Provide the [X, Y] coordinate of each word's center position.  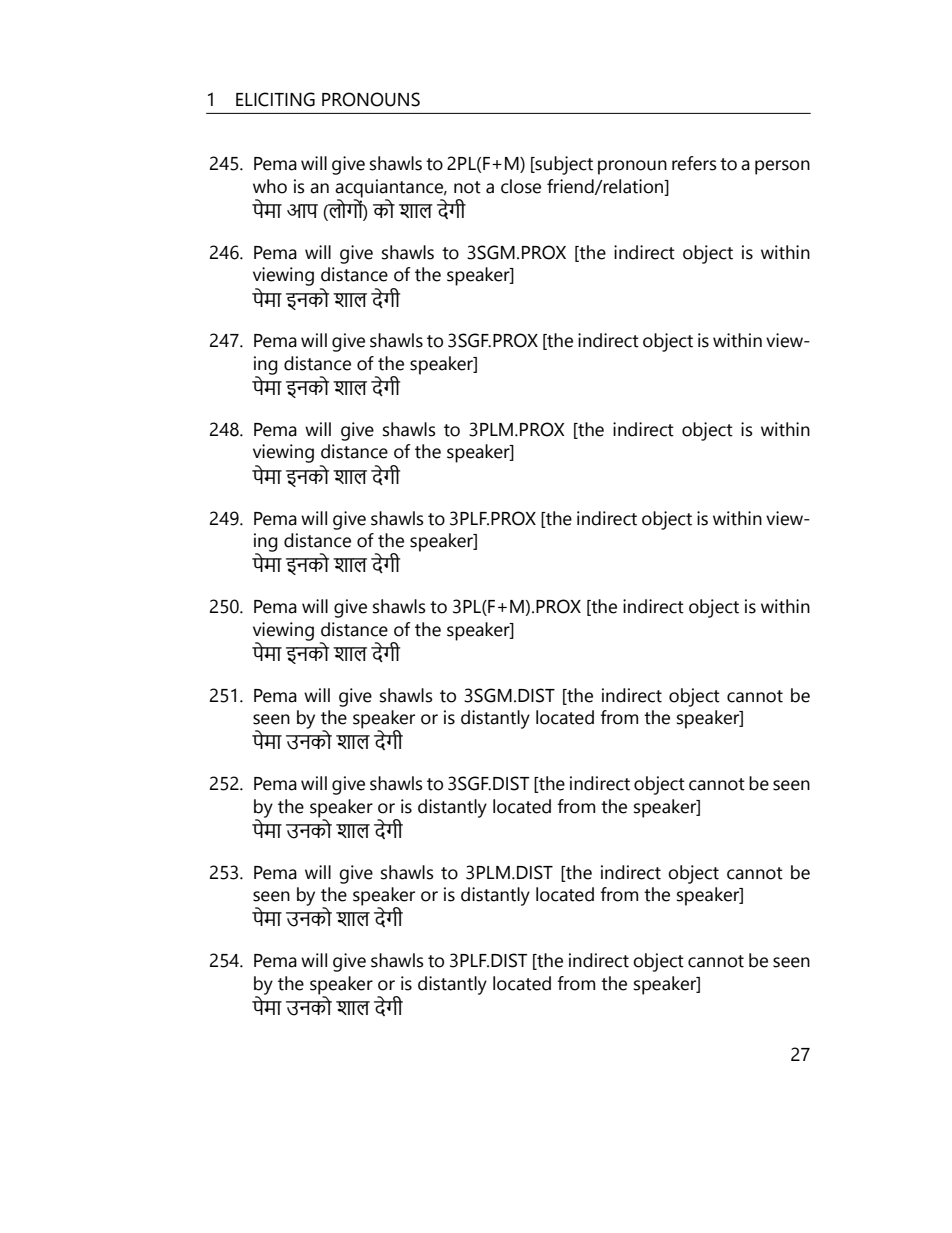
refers [694, 163]
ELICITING [275, 99]
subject [563, 165]
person [782, 167]
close [521, 186]
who [270, 186]
